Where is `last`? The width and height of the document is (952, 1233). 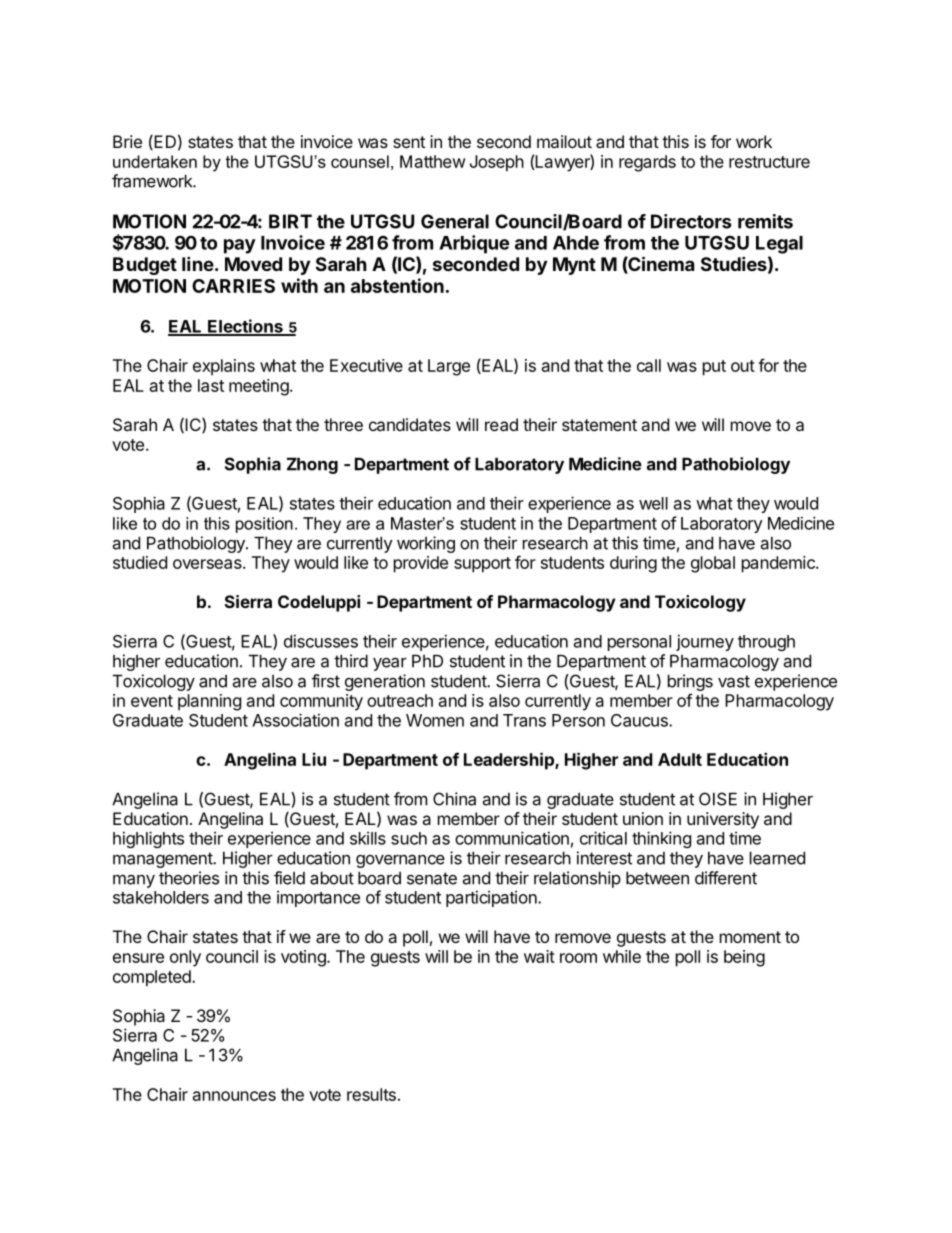
last is located at coordinates (211, 385).
